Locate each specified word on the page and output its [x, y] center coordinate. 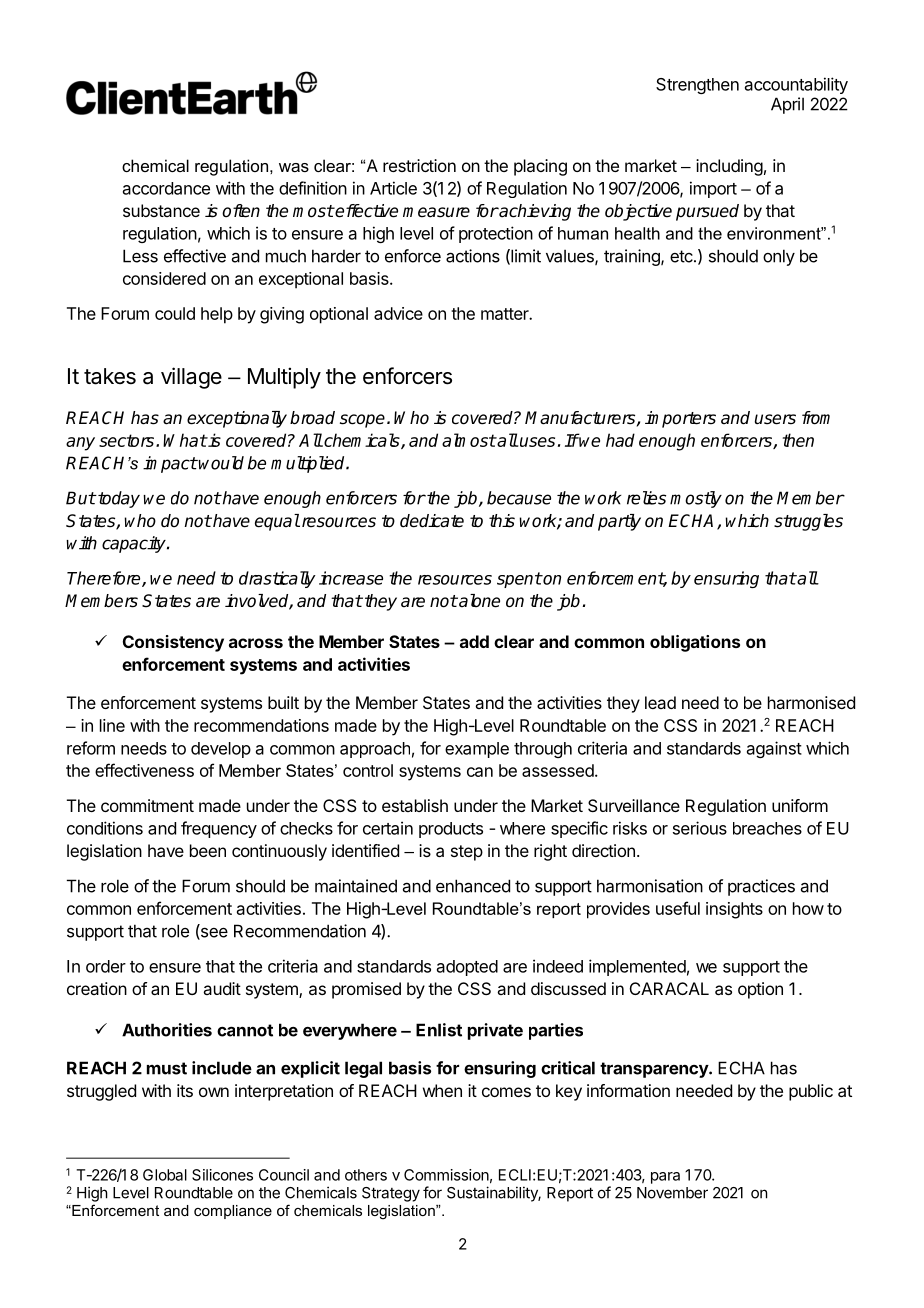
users [775, 419]
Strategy [391, 1194]
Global [165, 1175]
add [474, 641]
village [191, 378]
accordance [166, 188]
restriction [419, 165]
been [208, 850]
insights [734, 910]
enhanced [473, 886]
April [787, 105]
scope [362, 421]
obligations [695, 643]
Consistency [173, 643]
